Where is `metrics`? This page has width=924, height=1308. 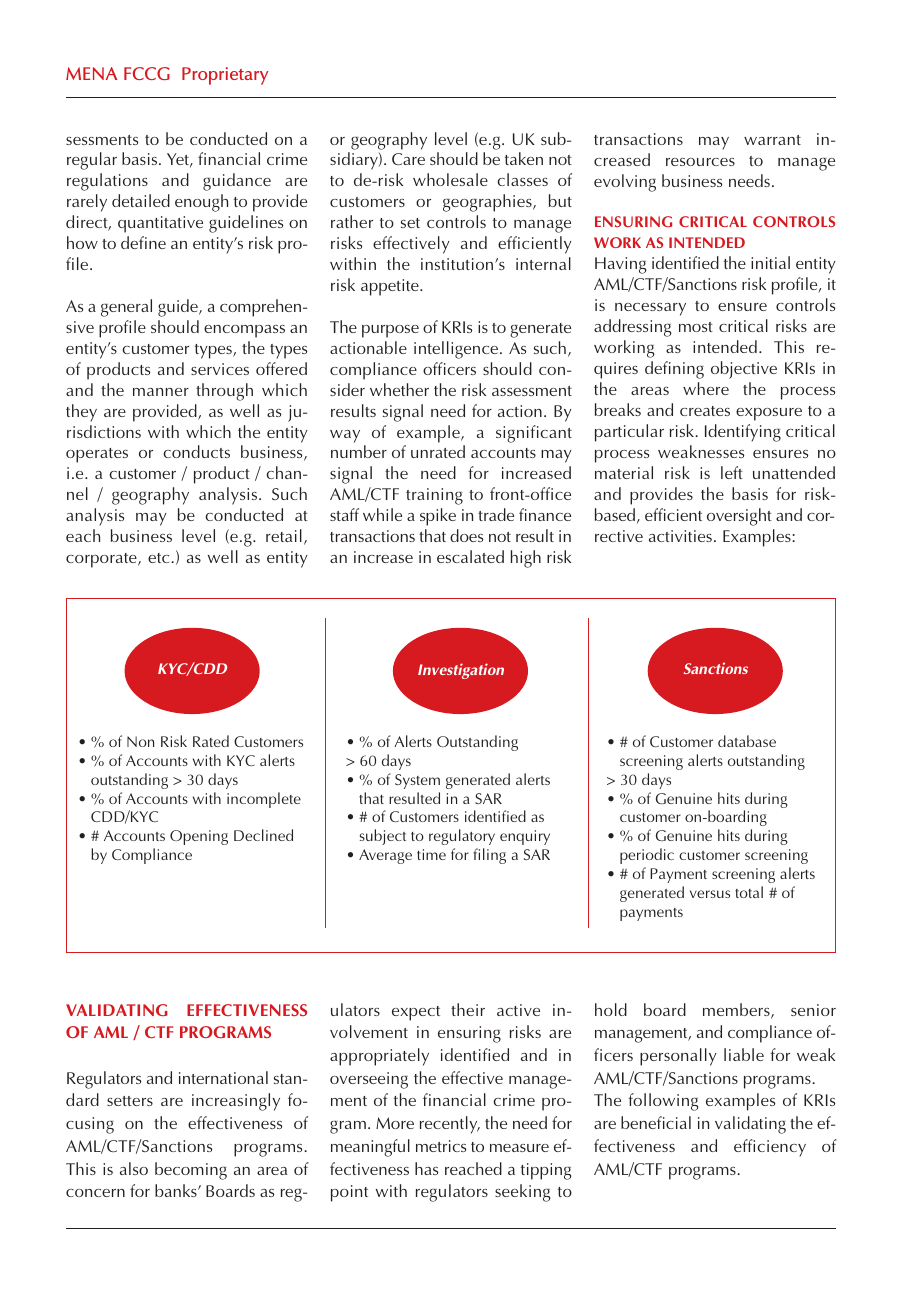
metrics is located at coordinates (441, 1146).
